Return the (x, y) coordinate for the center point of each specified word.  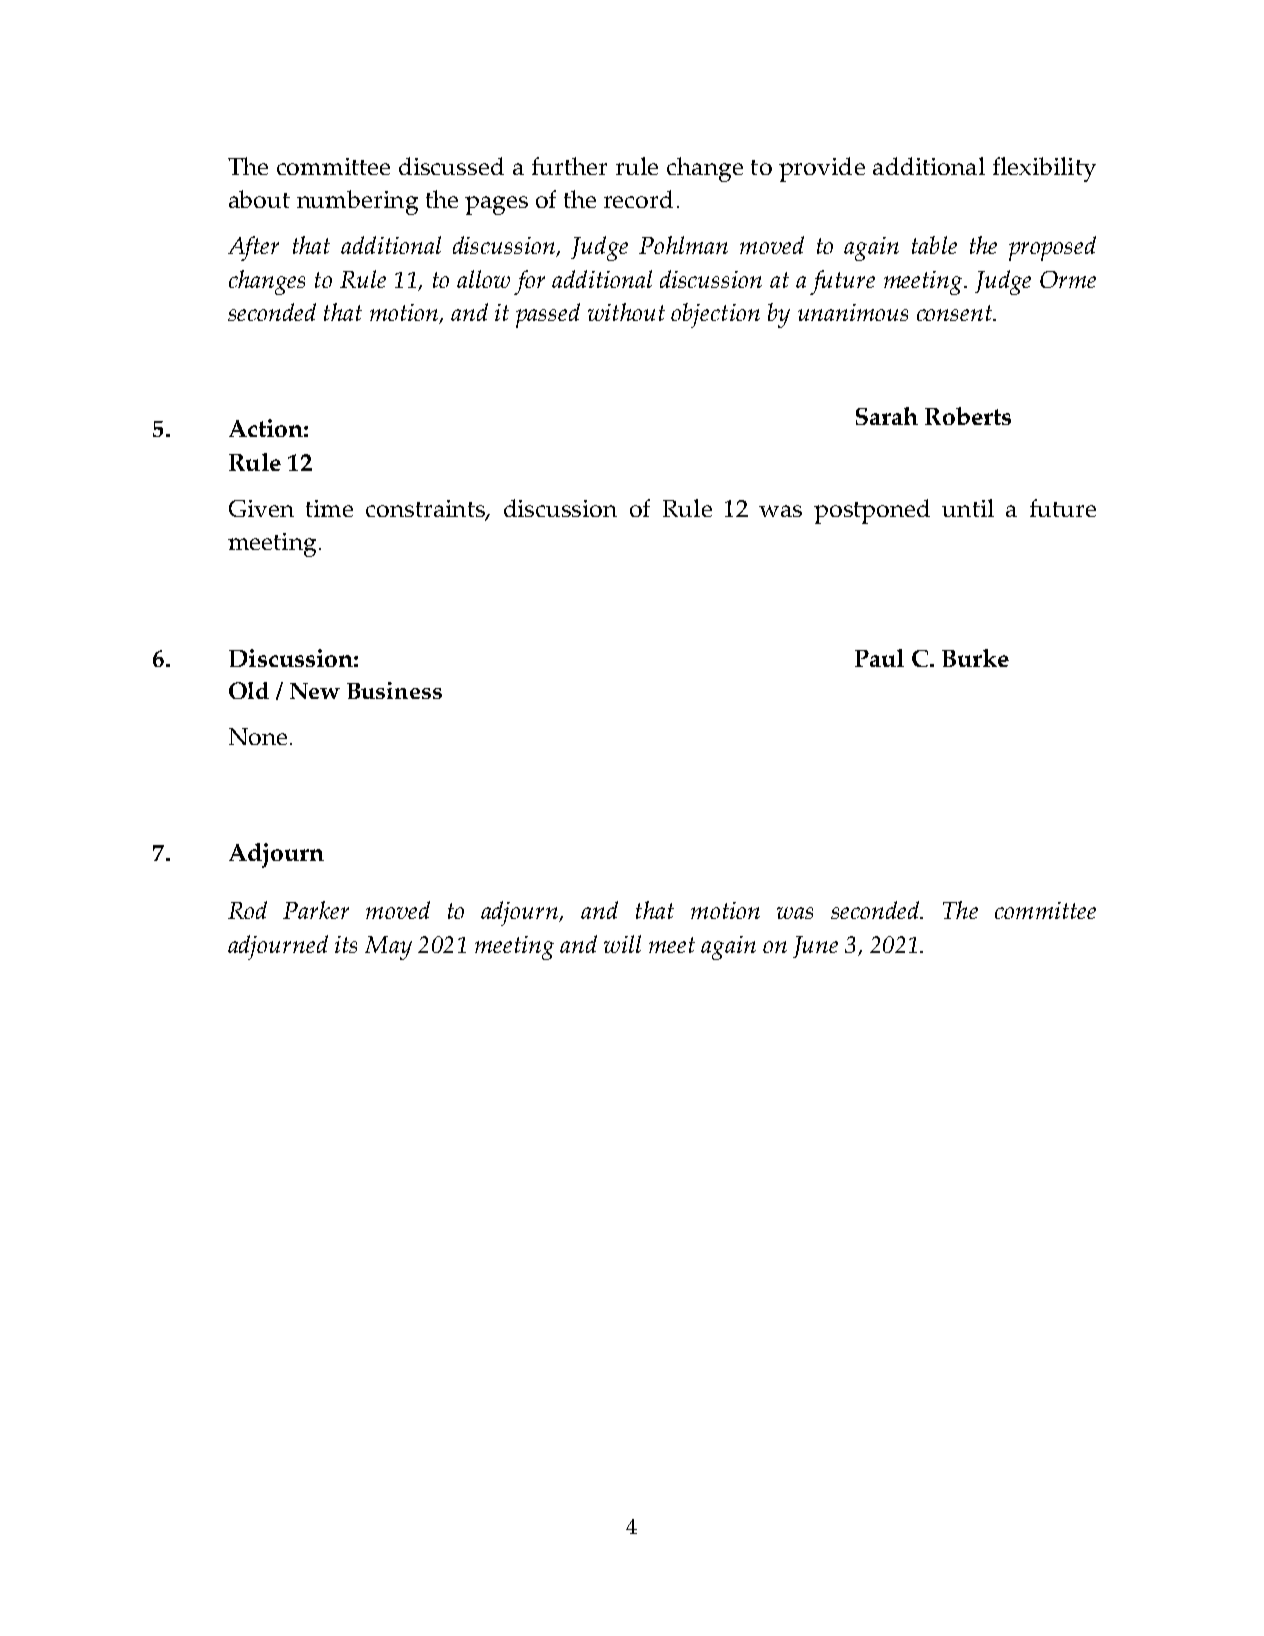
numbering (357, 202)
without (626, 312)
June (815, 947)
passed (548, 315)
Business (394, 690)
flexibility (1044, 169)
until (968, 508)
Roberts (968, 416)
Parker (316, 910)
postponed (872, 511)
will (622, 944)
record (638, 199)
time (329, 508)
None (258, 736)
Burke (975, 658)
